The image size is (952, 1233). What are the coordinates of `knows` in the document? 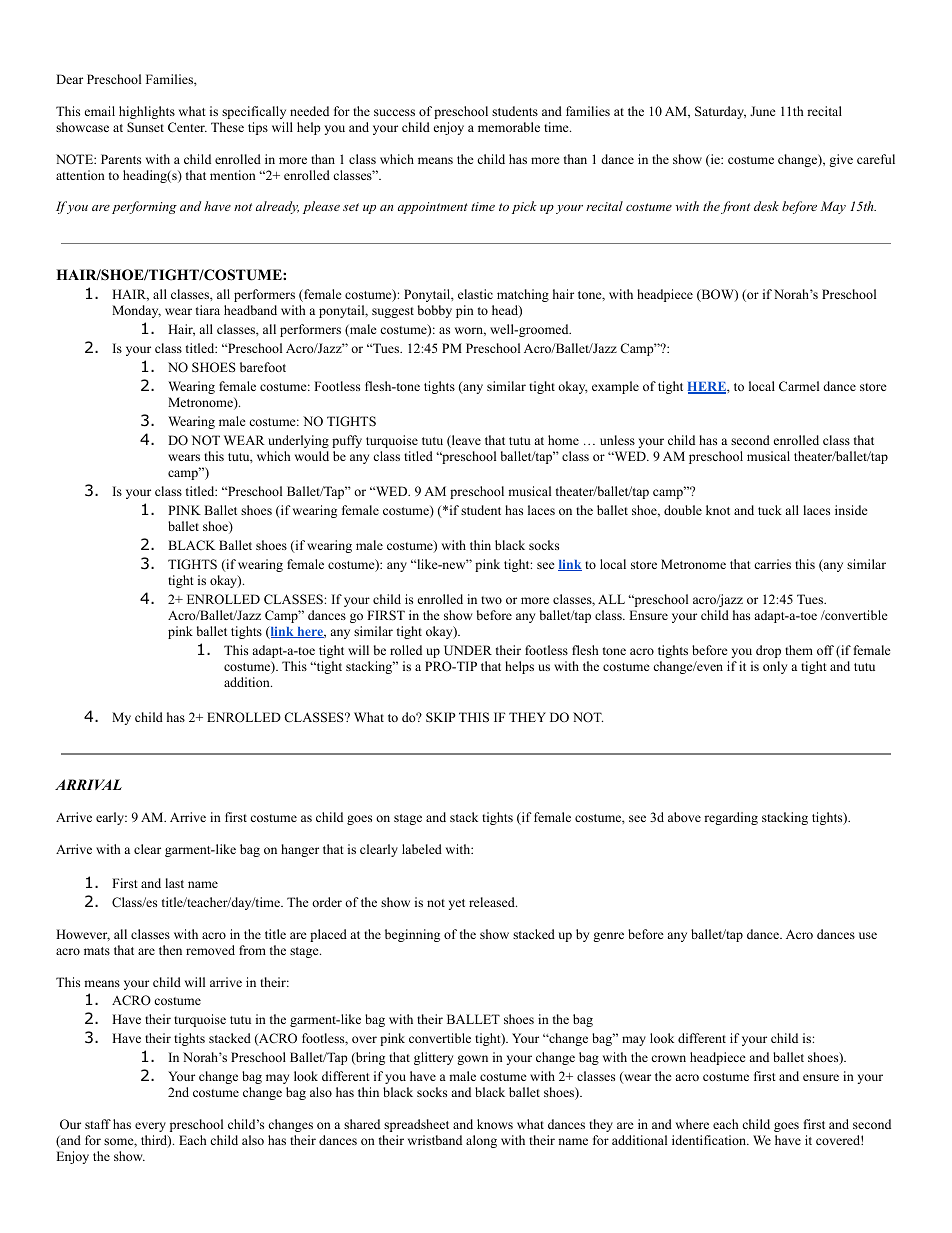 It's located at (495, 1124).
